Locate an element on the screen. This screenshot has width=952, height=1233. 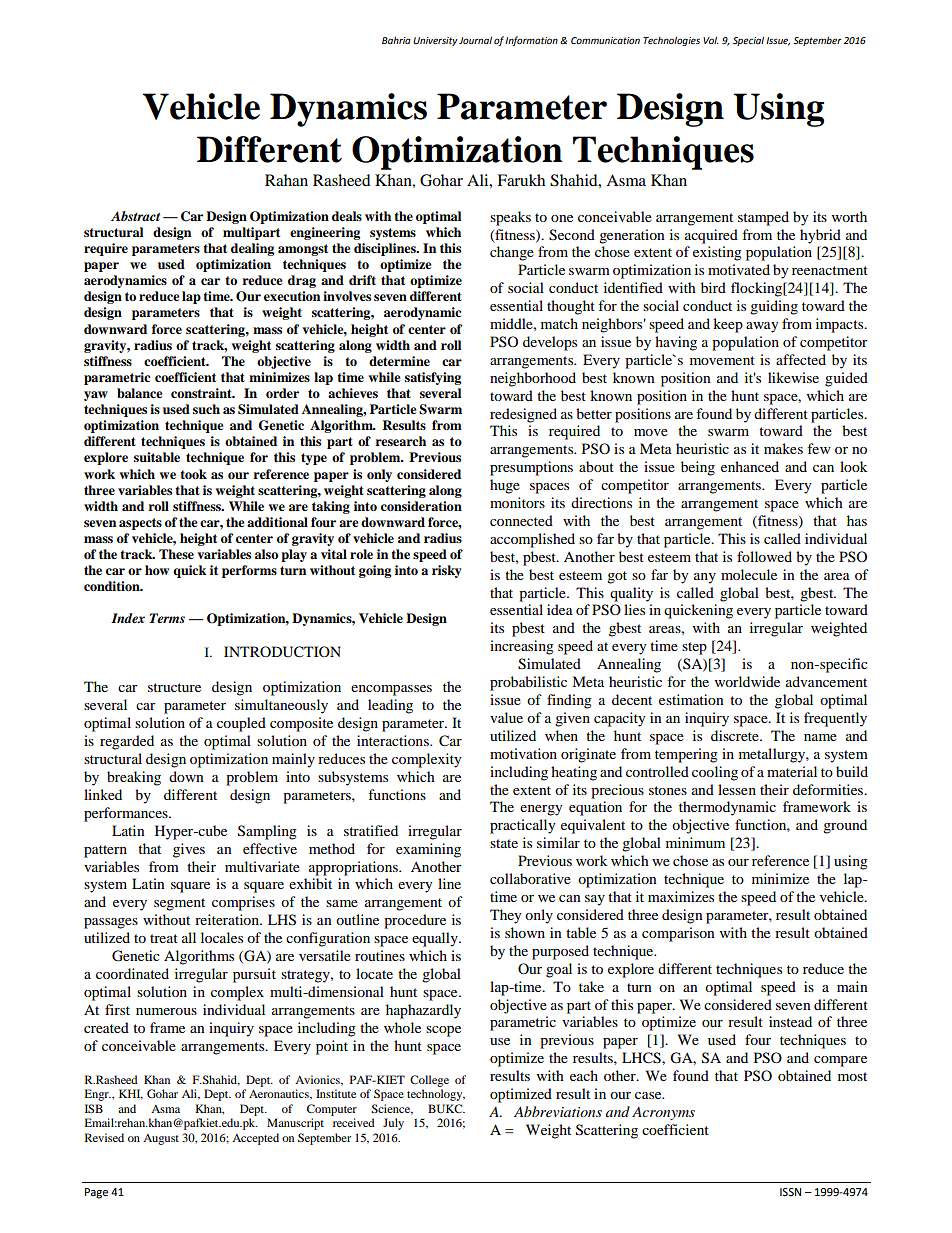
lessen is located at coordinates (737, 789).
